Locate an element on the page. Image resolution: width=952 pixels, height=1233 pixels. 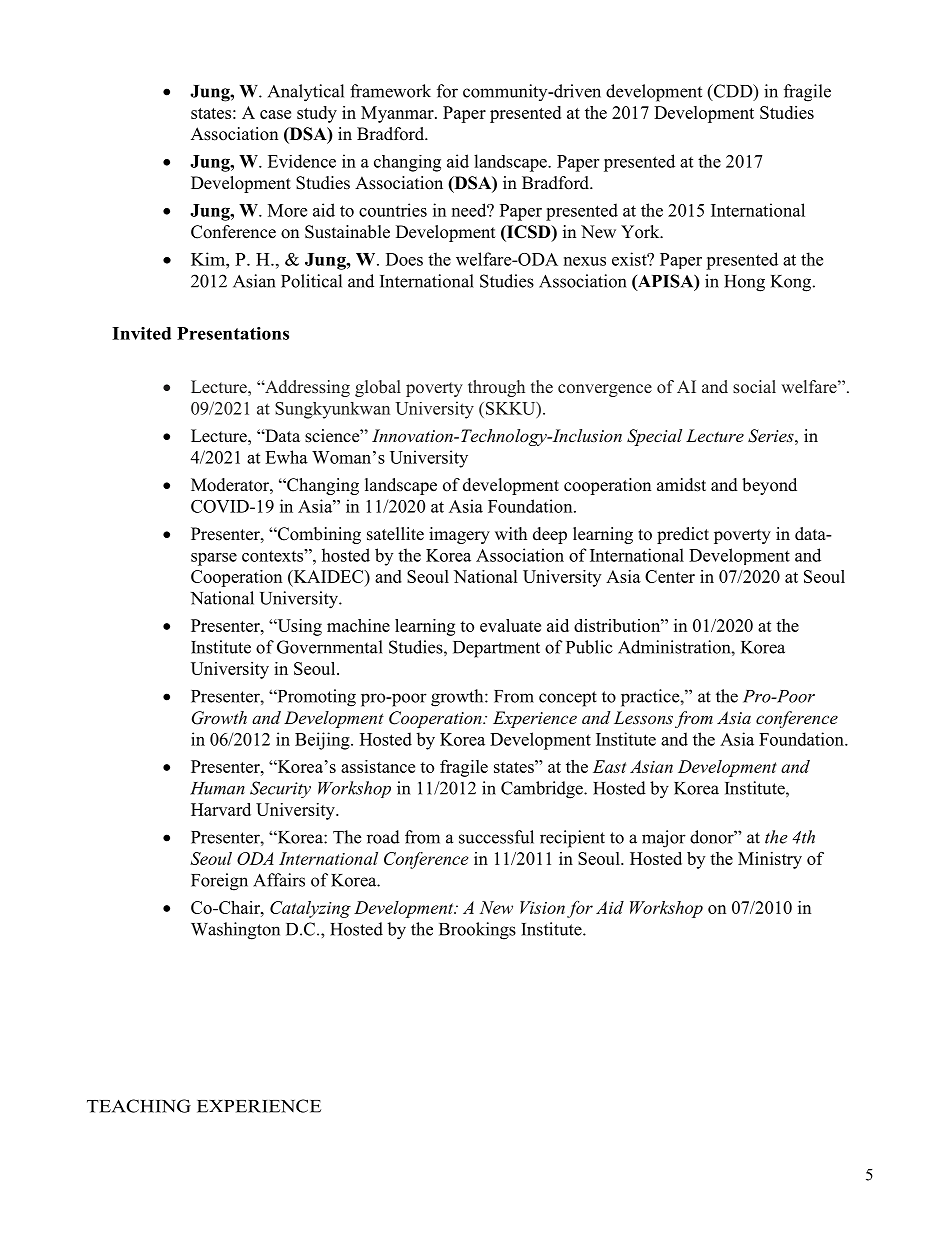
Foreign is located at coordinates (219, 882).
